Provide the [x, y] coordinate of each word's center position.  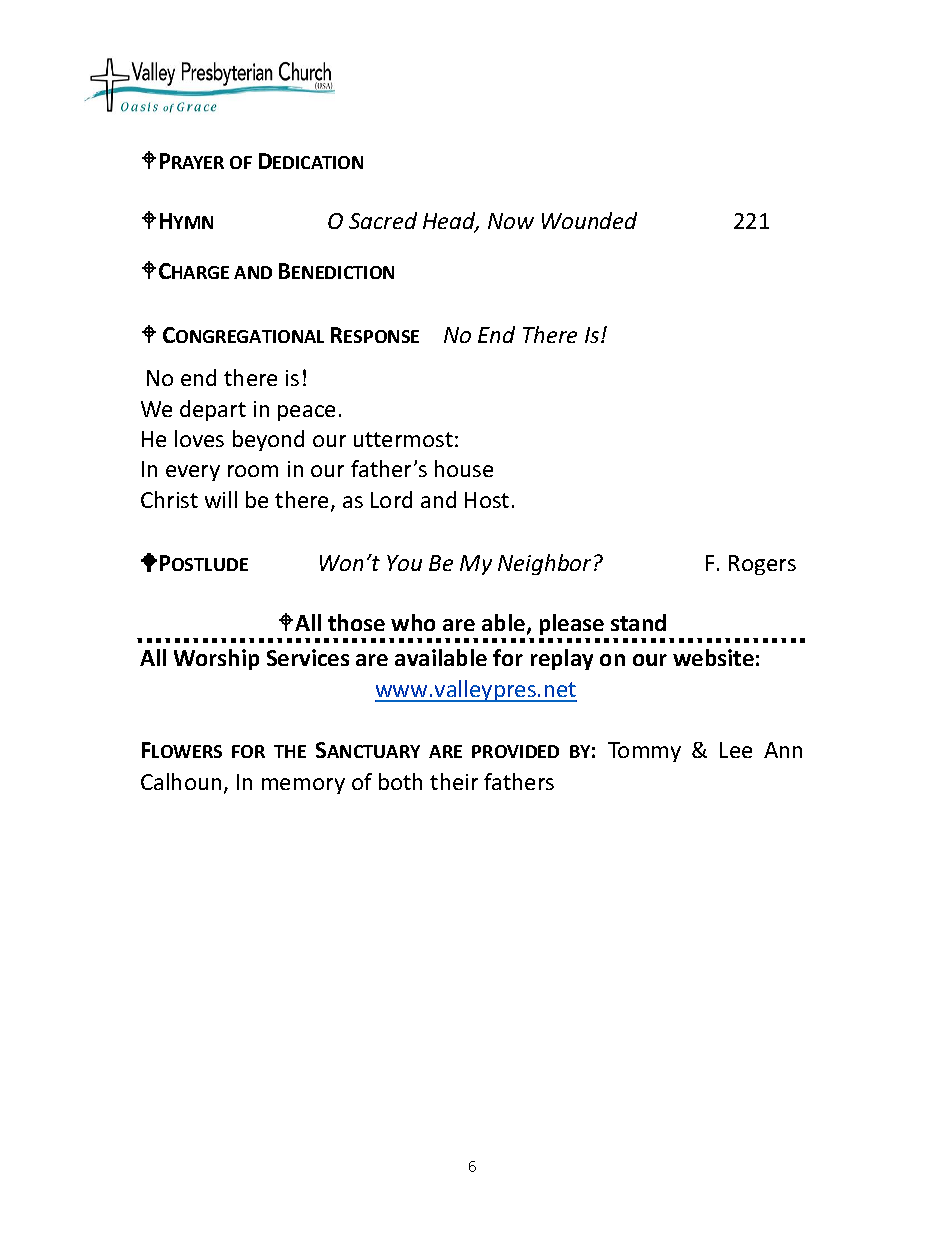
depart [213, 410]
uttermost [403, 439]
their [454, 781]
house [464, 468]
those [356, 622]
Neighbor [544, 564]
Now [511, 221]
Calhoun [181, 781]
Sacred [383, 220]
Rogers [762, 565]
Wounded [589, 220]
